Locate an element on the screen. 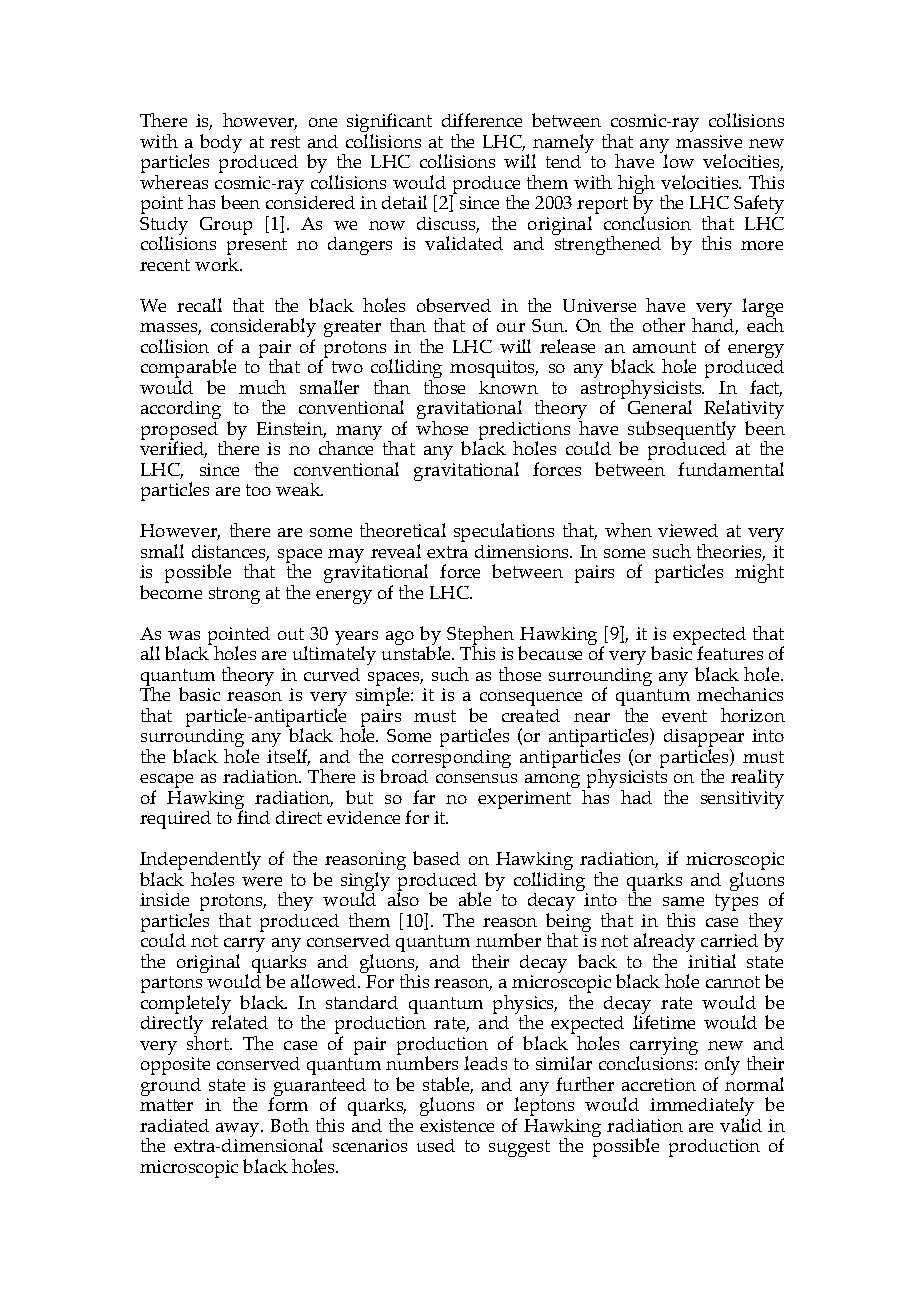 The image size is (924, 1308). too is located at coordinates (258, 490).
